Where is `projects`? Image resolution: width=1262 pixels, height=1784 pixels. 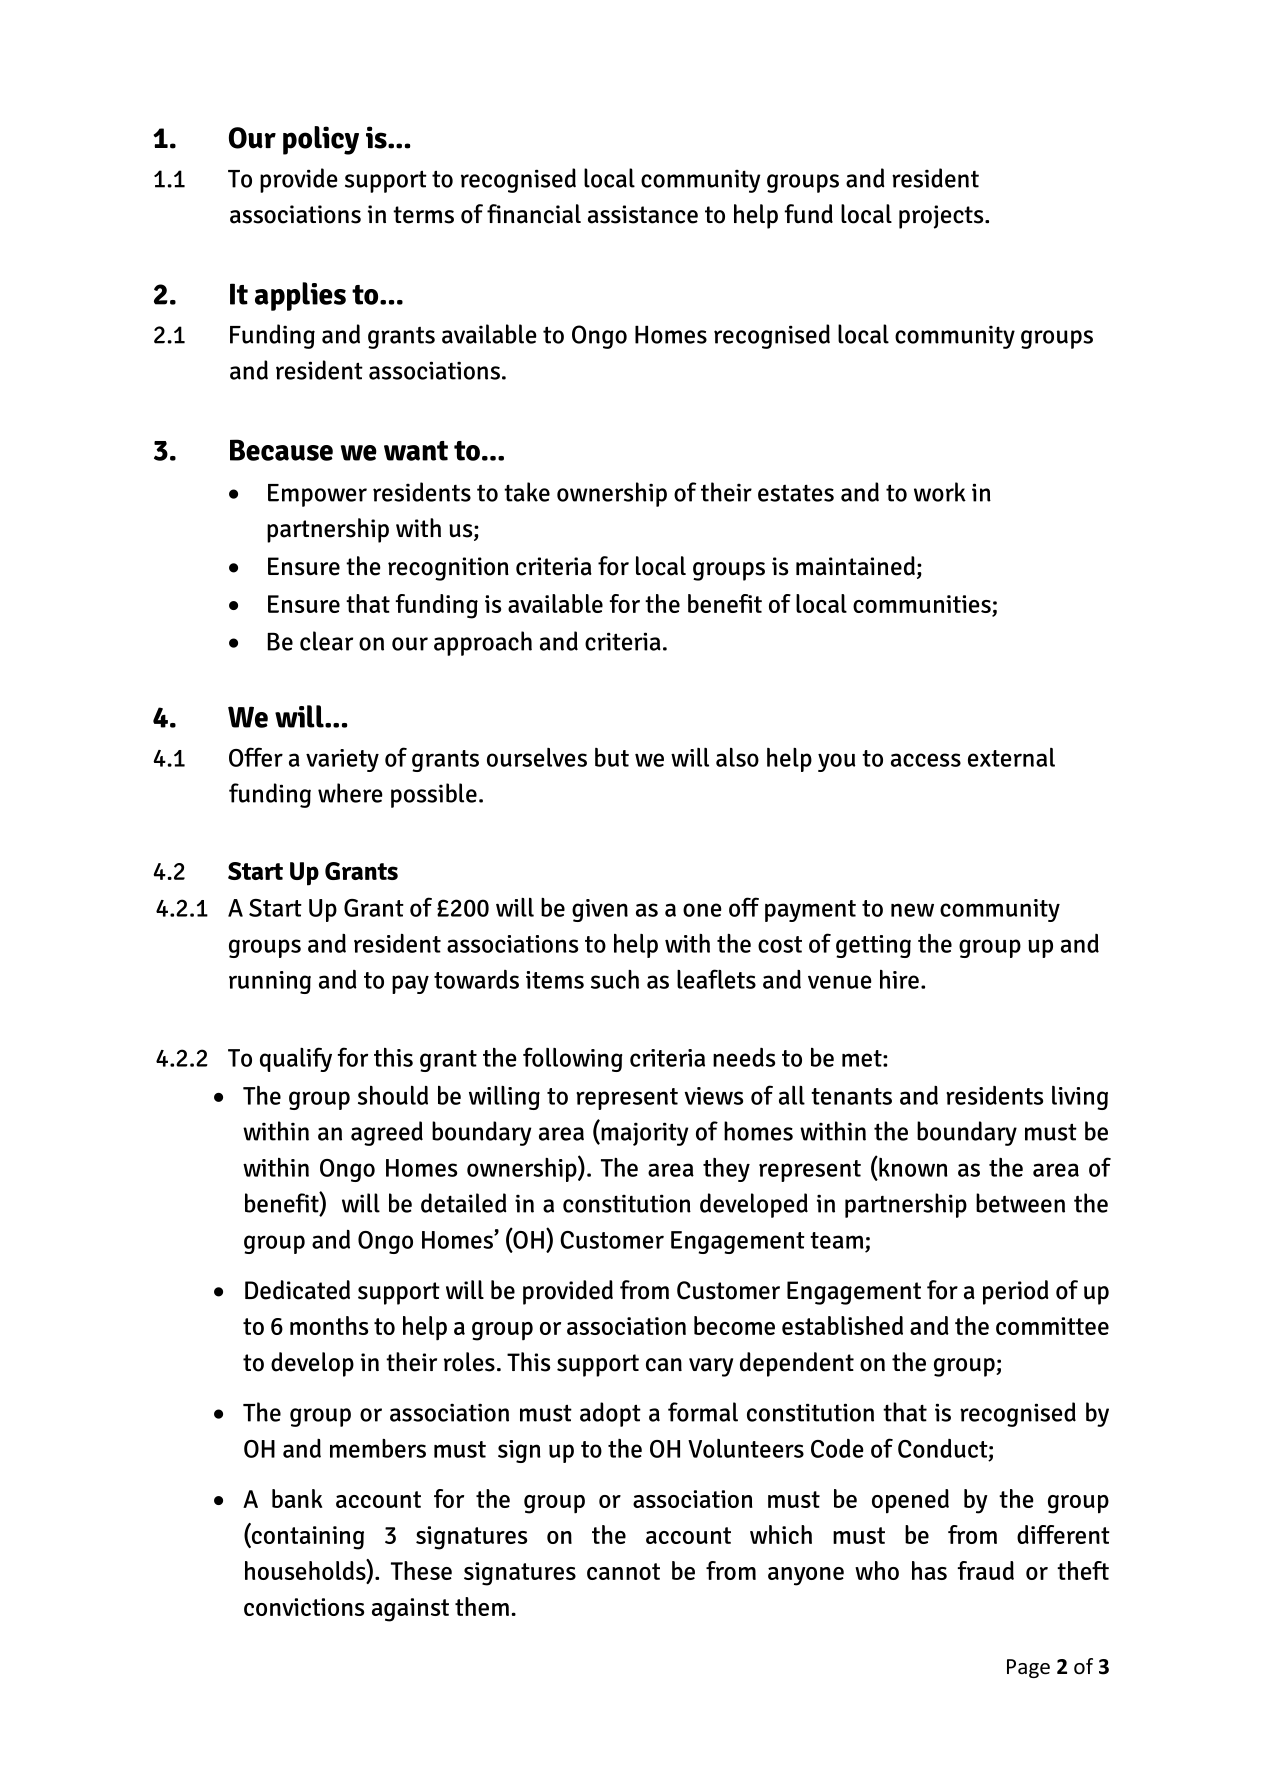 projects is located at coordinates (942, 217).
